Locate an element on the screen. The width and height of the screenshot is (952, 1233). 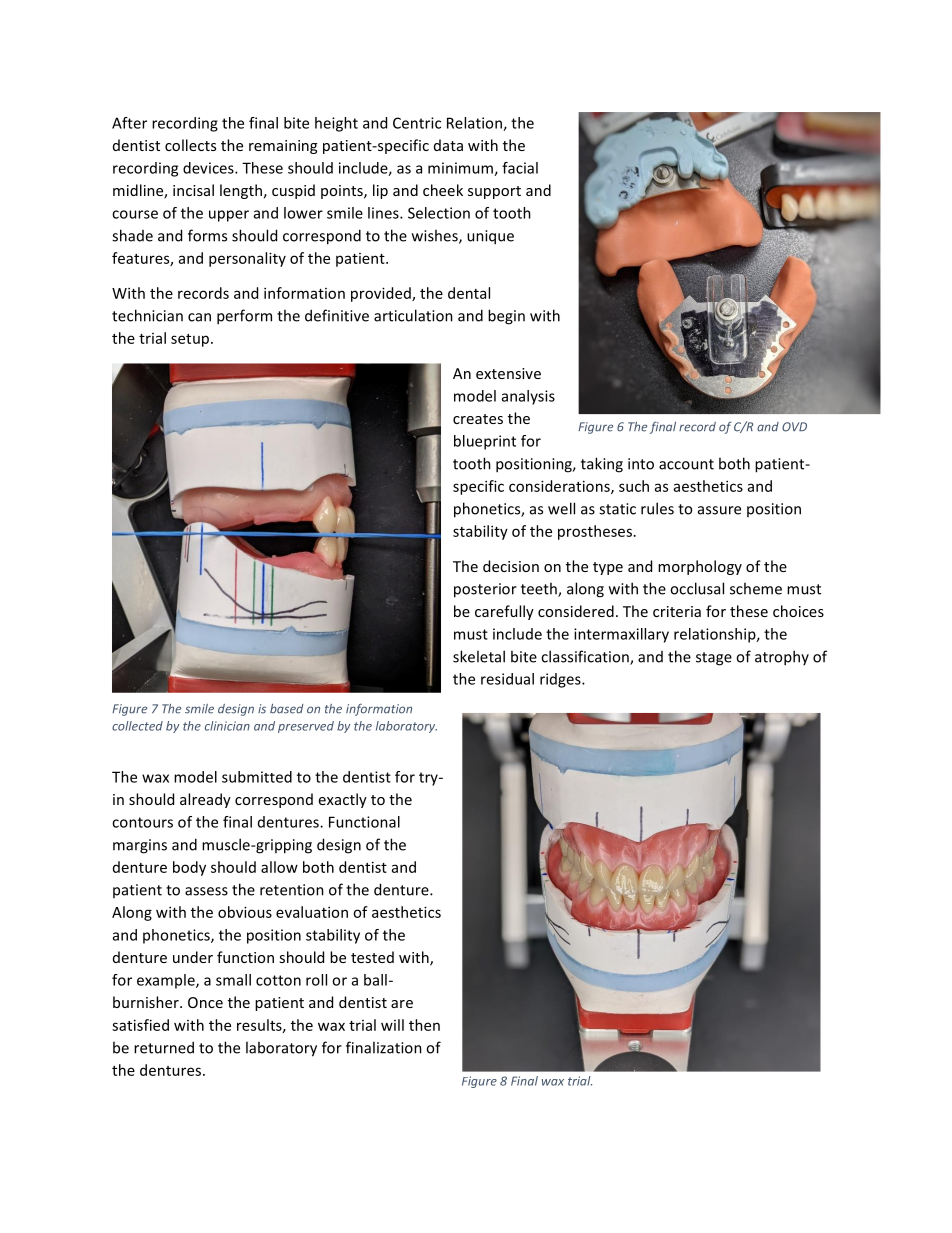
returned is located at coordinates (164, 1047).
